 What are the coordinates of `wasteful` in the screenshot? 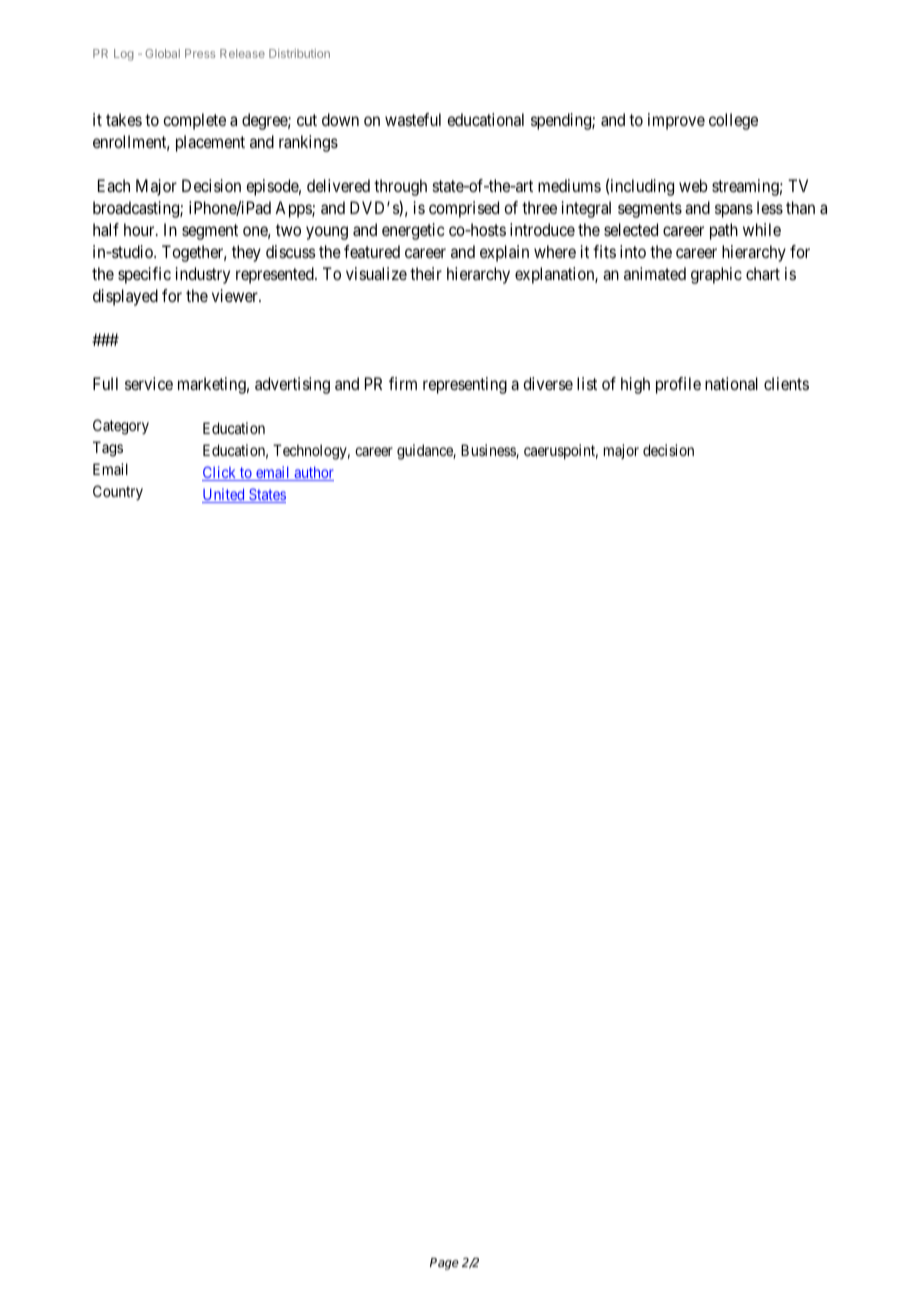 It's located at (413, 119).
